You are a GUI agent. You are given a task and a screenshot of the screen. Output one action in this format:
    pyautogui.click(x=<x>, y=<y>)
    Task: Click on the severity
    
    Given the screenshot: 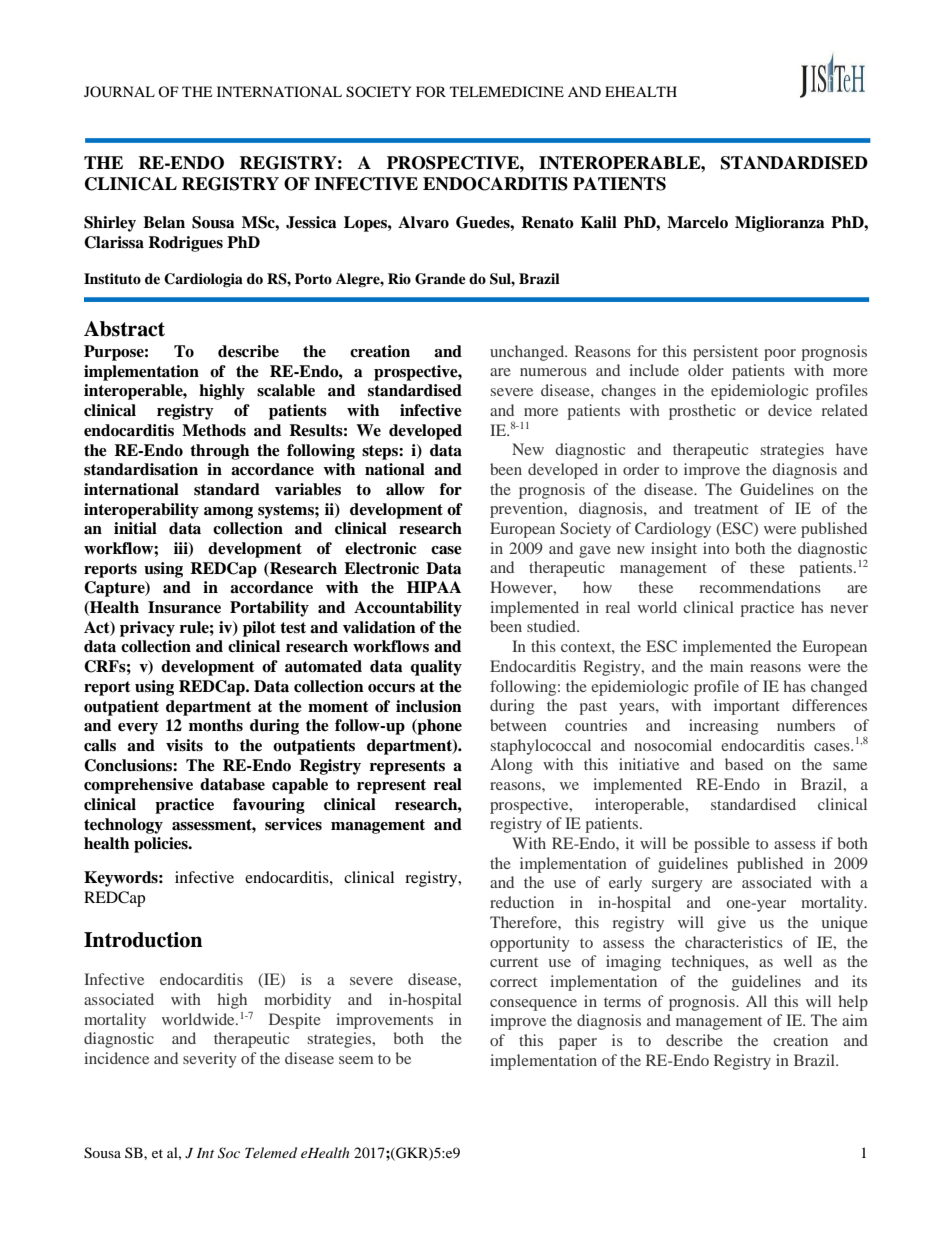 What is the action you would take?
    pyautogui.click(x=210, y=1060)
